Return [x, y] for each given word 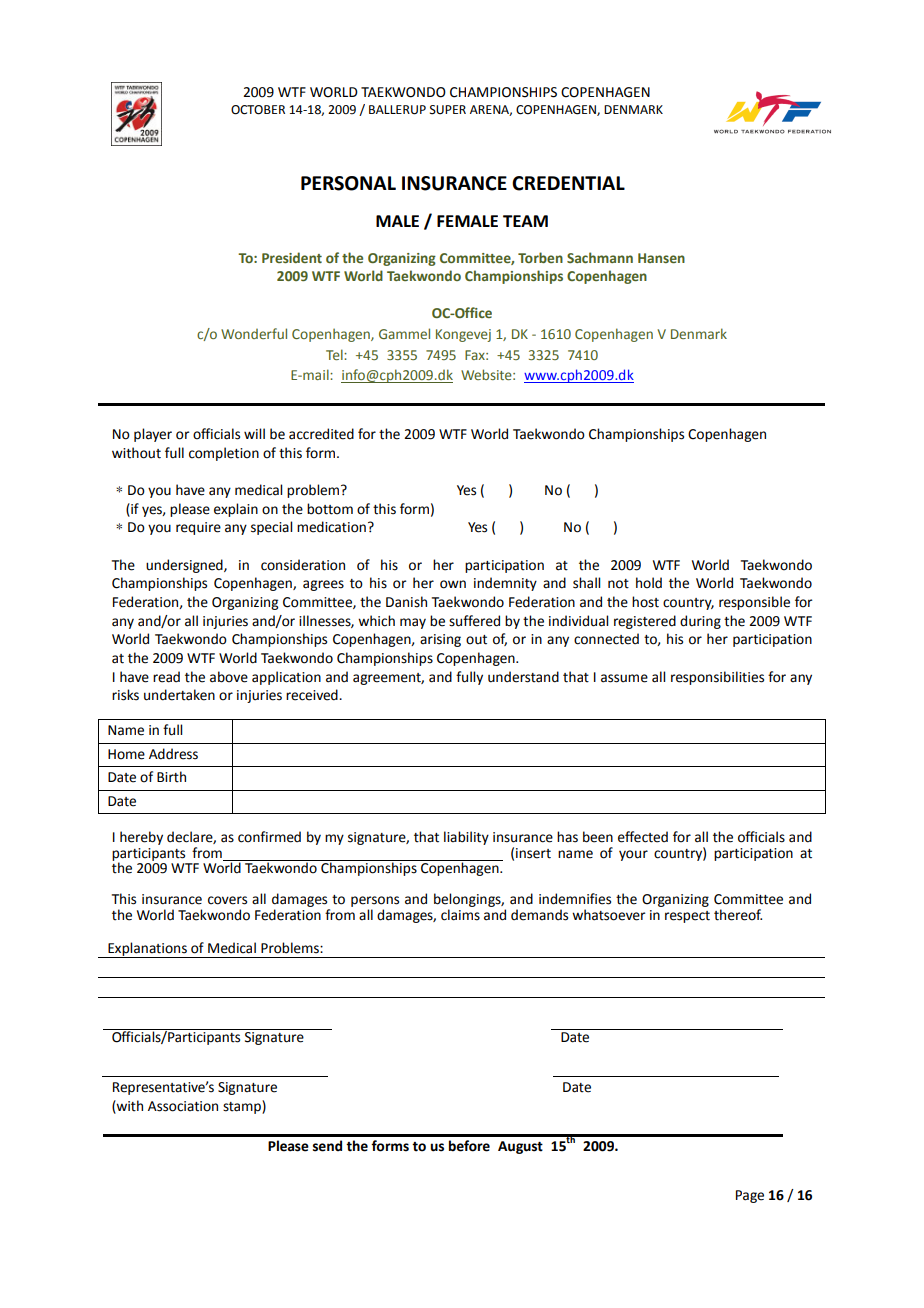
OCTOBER [258, 110]
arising [440, 640]
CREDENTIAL [568, 183]
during [700, 622]
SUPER [448, 110]
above [229, 677]
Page [750, 1196]
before [469, 1146]
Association [183, 1106]
